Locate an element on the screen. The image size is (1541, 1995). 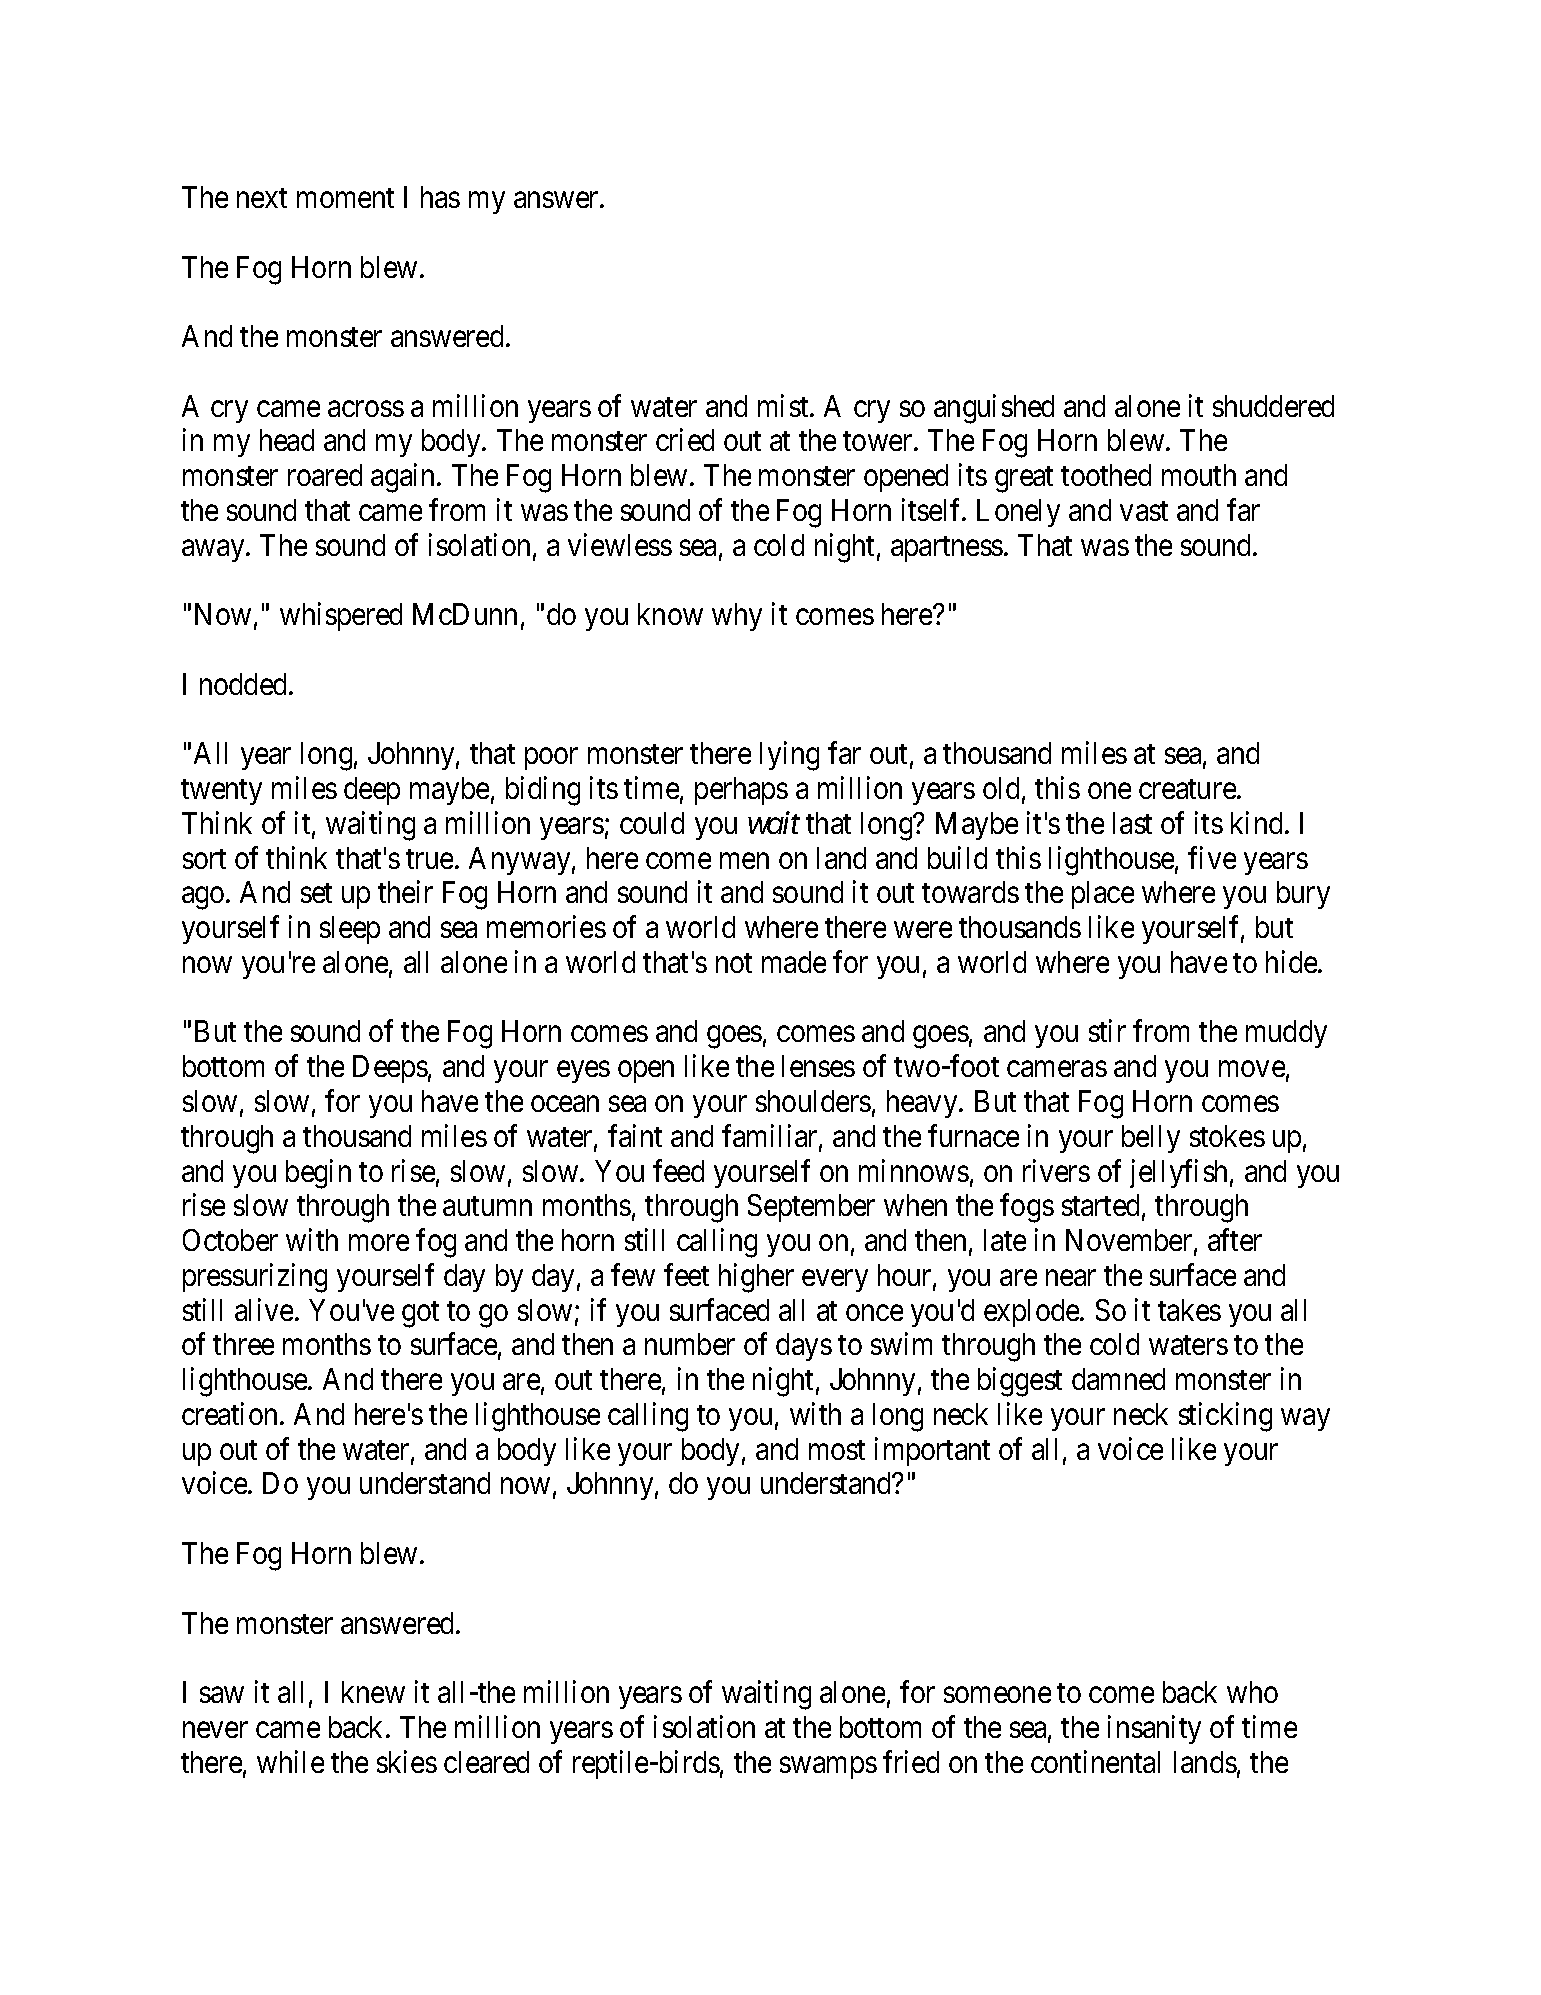
mist is located at coordinates (784, 405).
